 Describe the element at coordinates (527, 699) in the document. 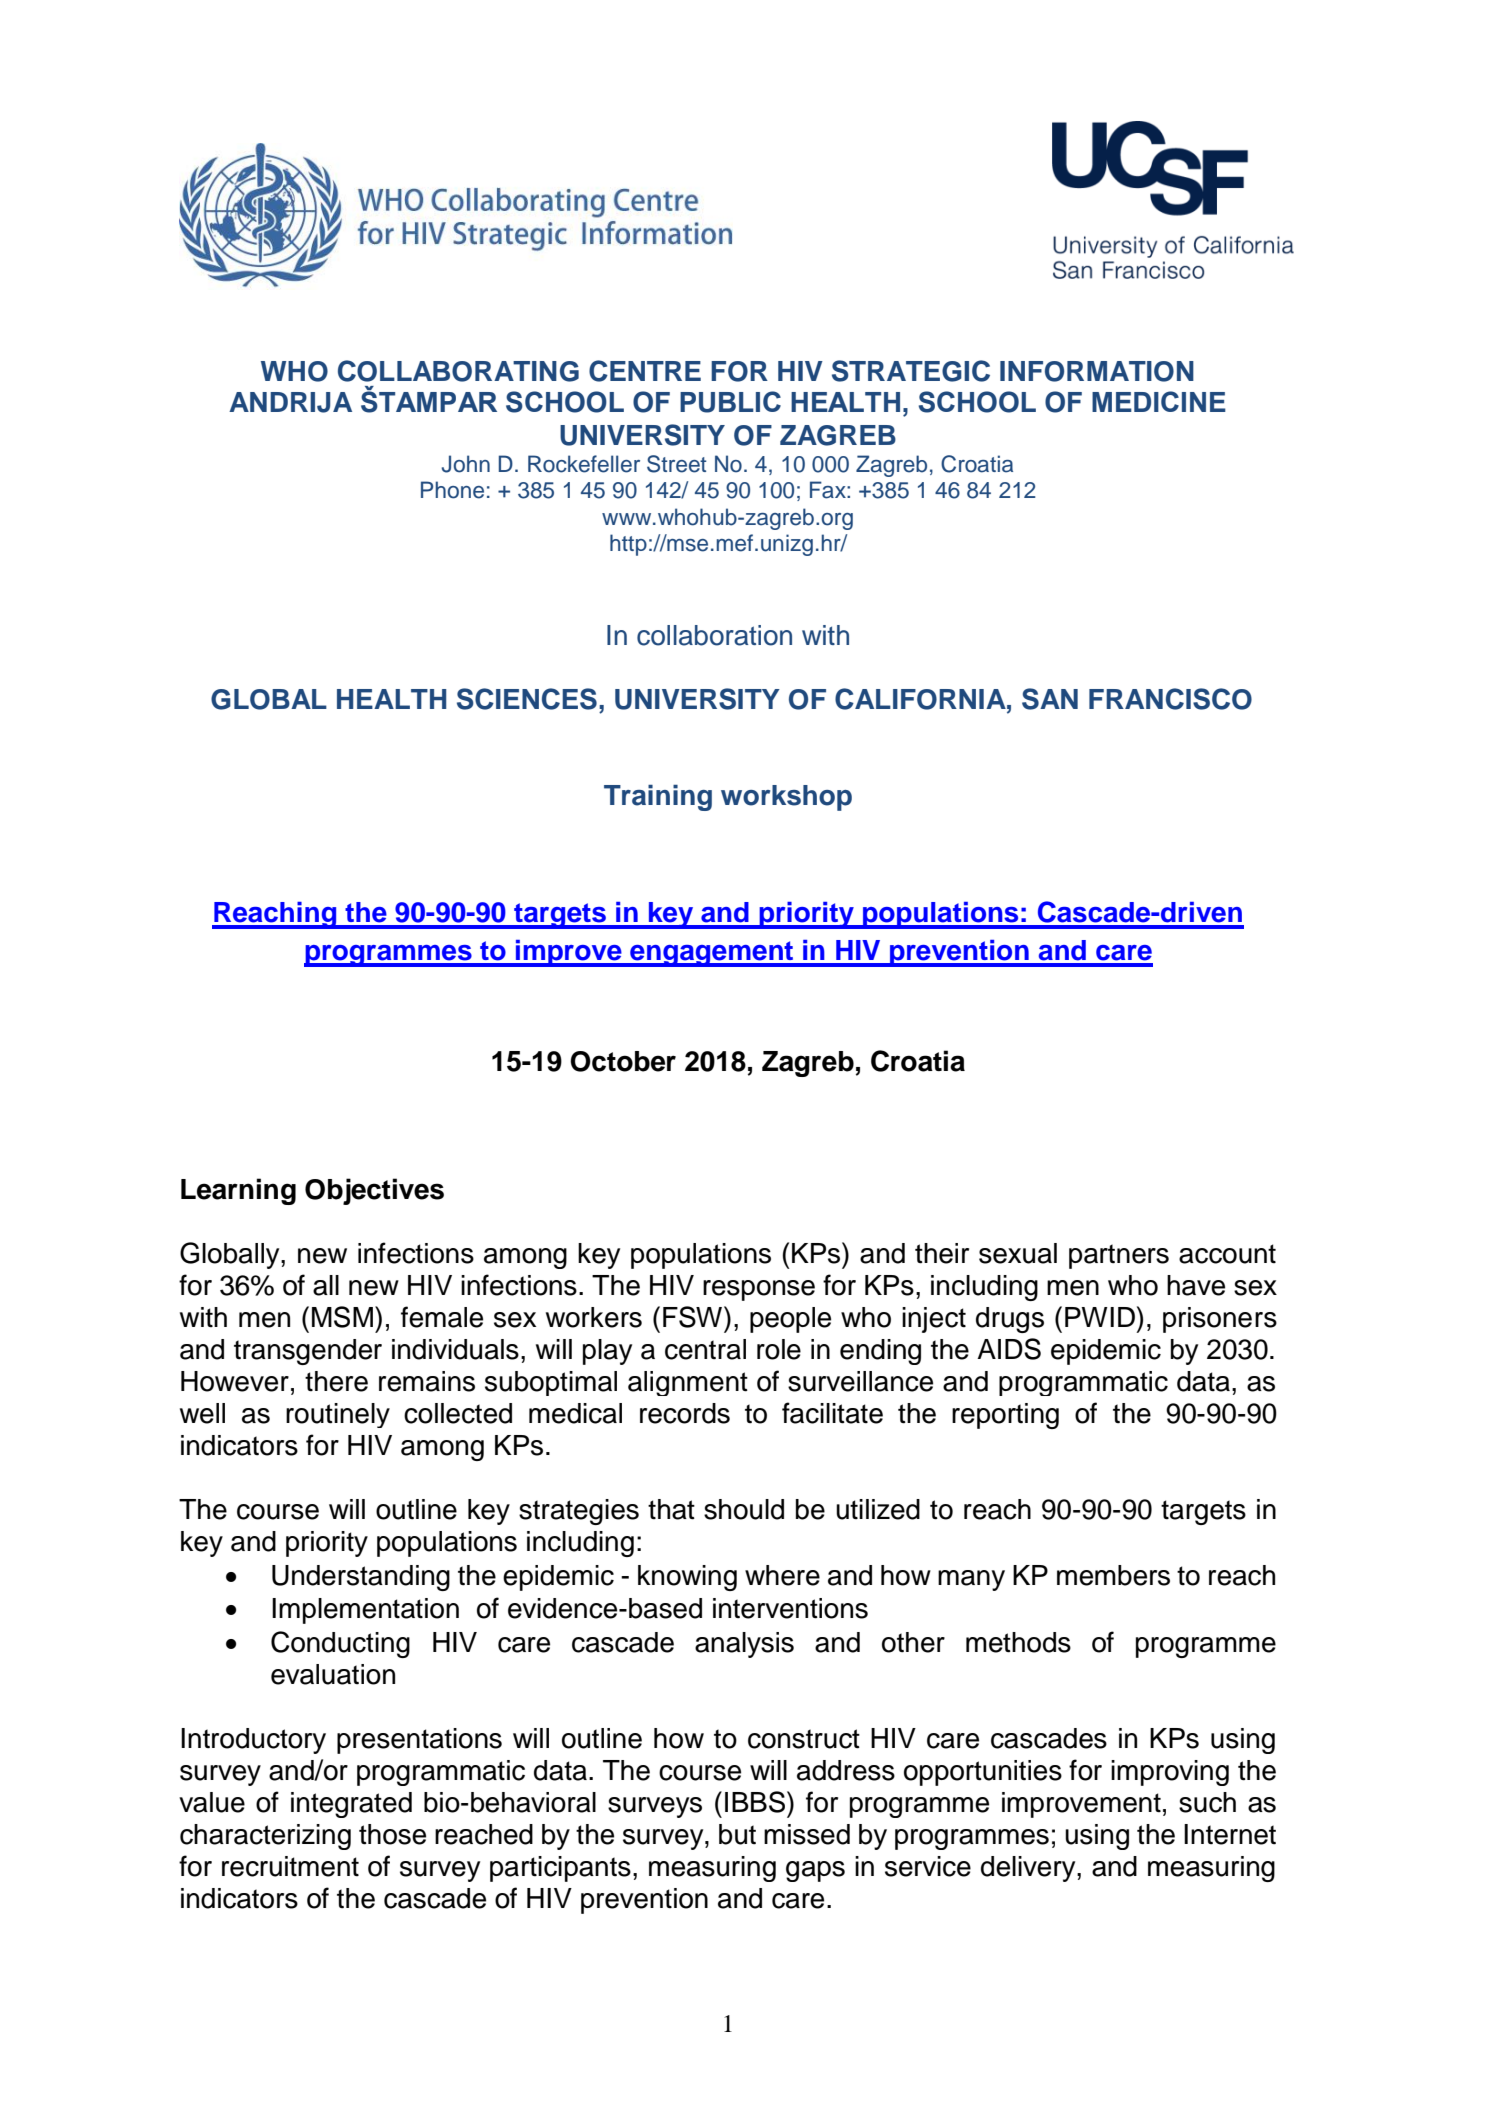

I see `SCIENCES` at that location.
